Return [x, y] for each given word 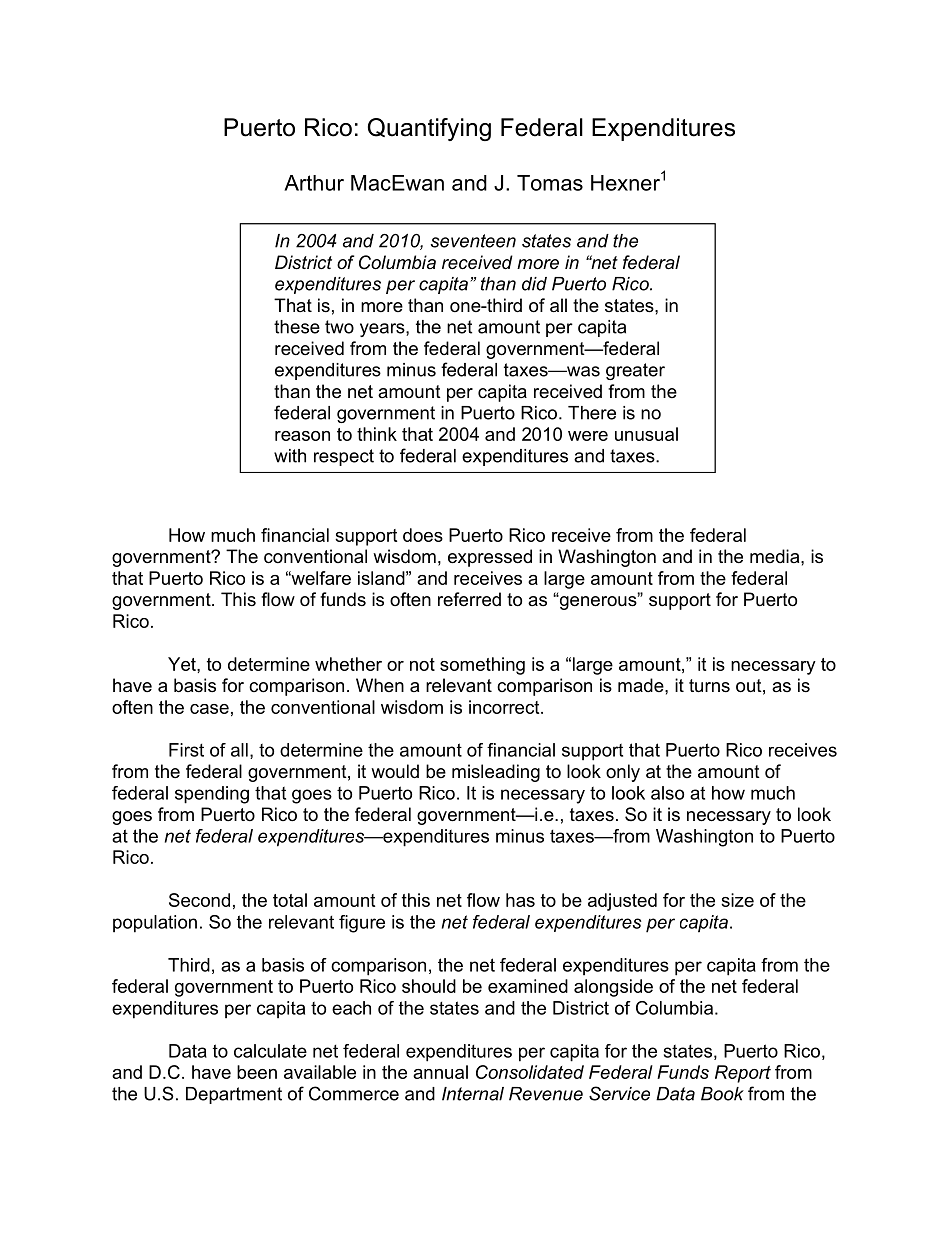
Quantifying [429, 129]
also [667, 793]
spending [212, 795]
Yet [183, 664]
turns [709, 686]
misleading [496, 773]
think [377, 434]
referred [469, 599]
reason [302, 436]
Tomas [550, 183]
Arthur [314, 183]
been [257, 1072]
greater [635, 371]
